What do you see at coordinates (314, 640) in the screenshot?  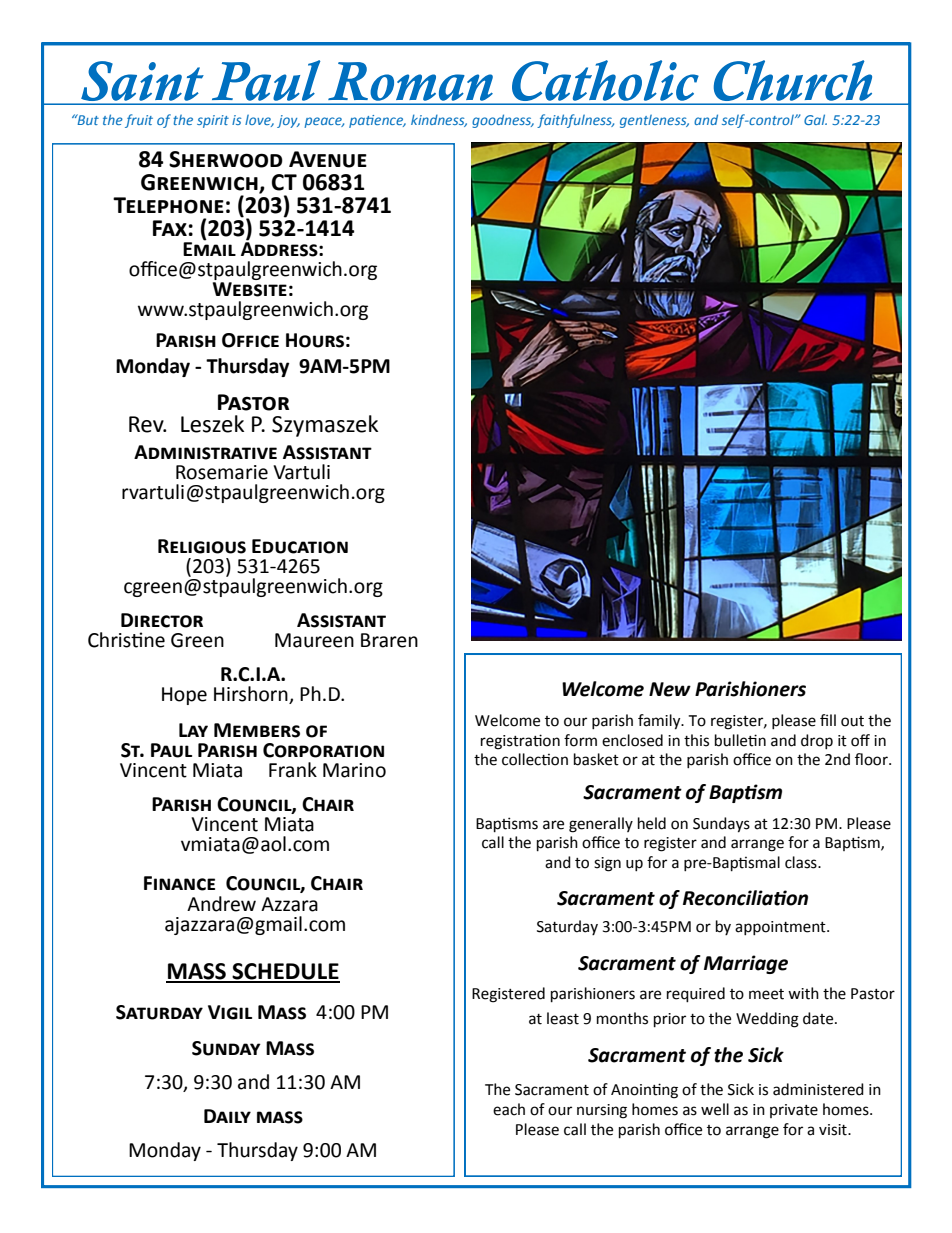 I see `Maureen` at bounding box center [314, 640].
